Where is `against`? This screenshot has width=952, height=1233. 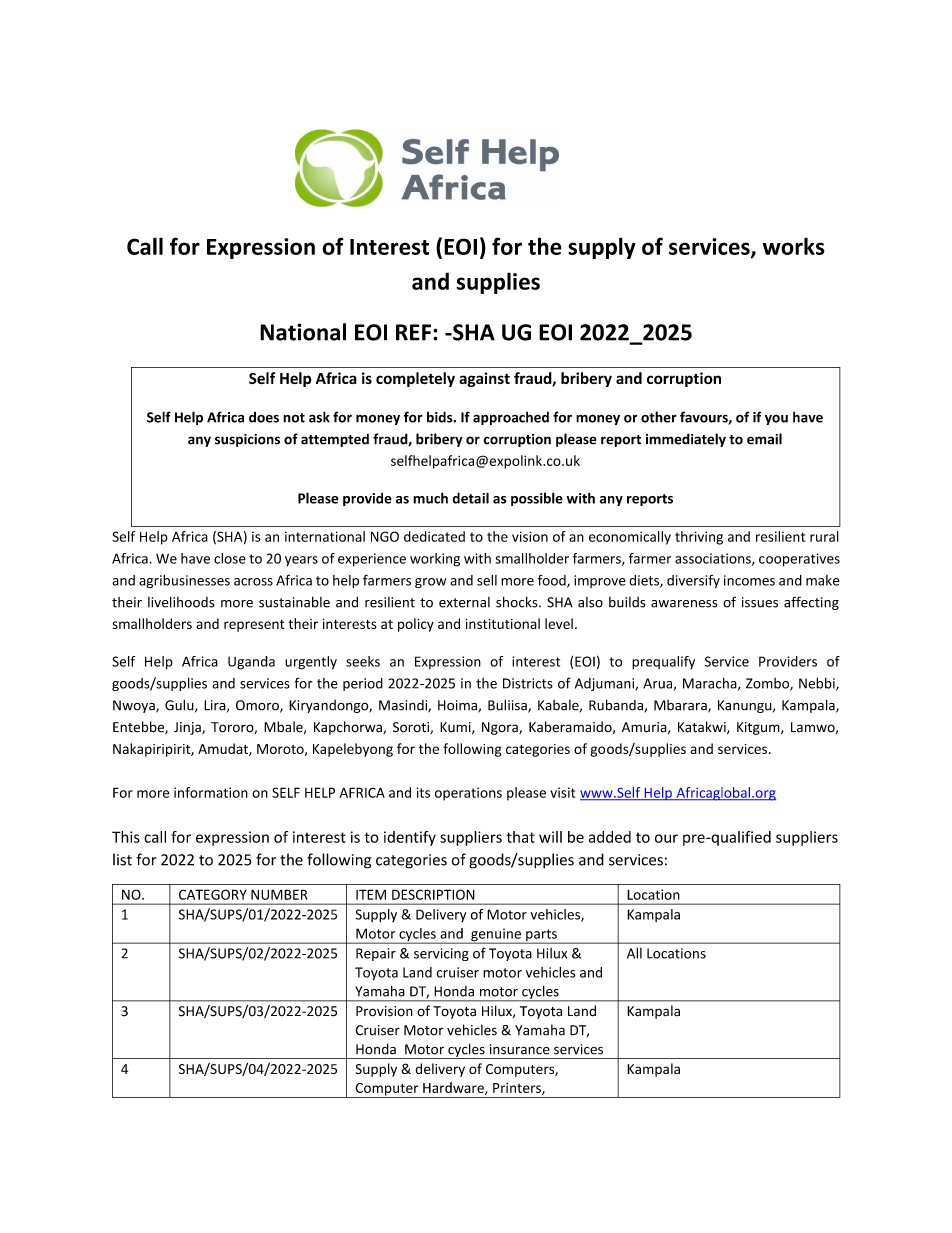 against is located at coordinates (484, 379).
